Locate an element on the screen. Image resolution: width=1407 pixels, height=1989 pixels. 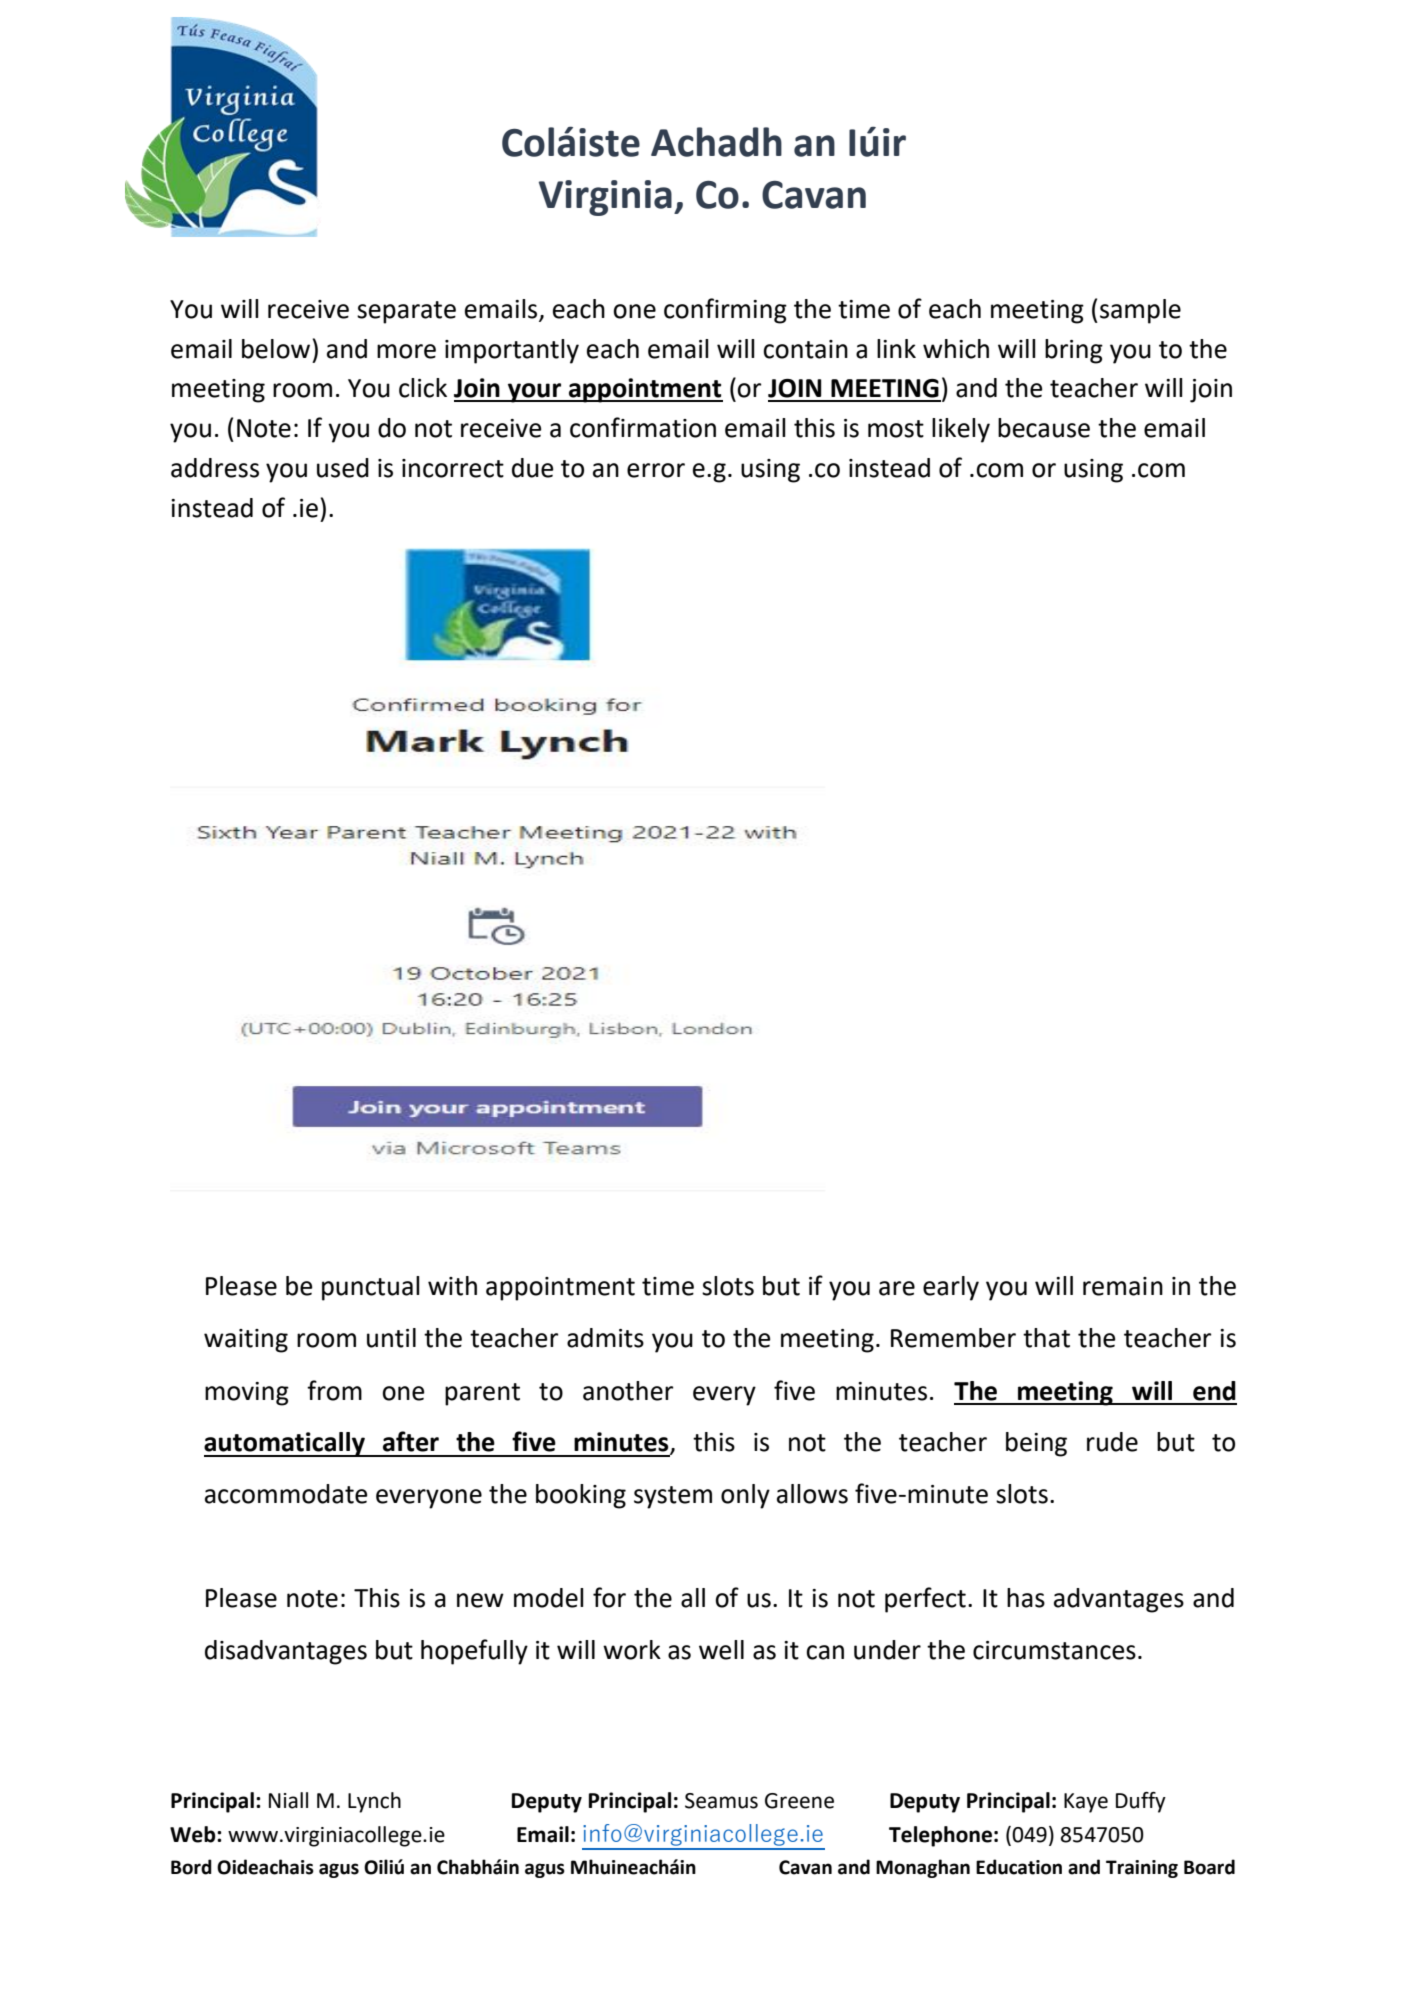
bring is located at coordinates (1074, 351).
